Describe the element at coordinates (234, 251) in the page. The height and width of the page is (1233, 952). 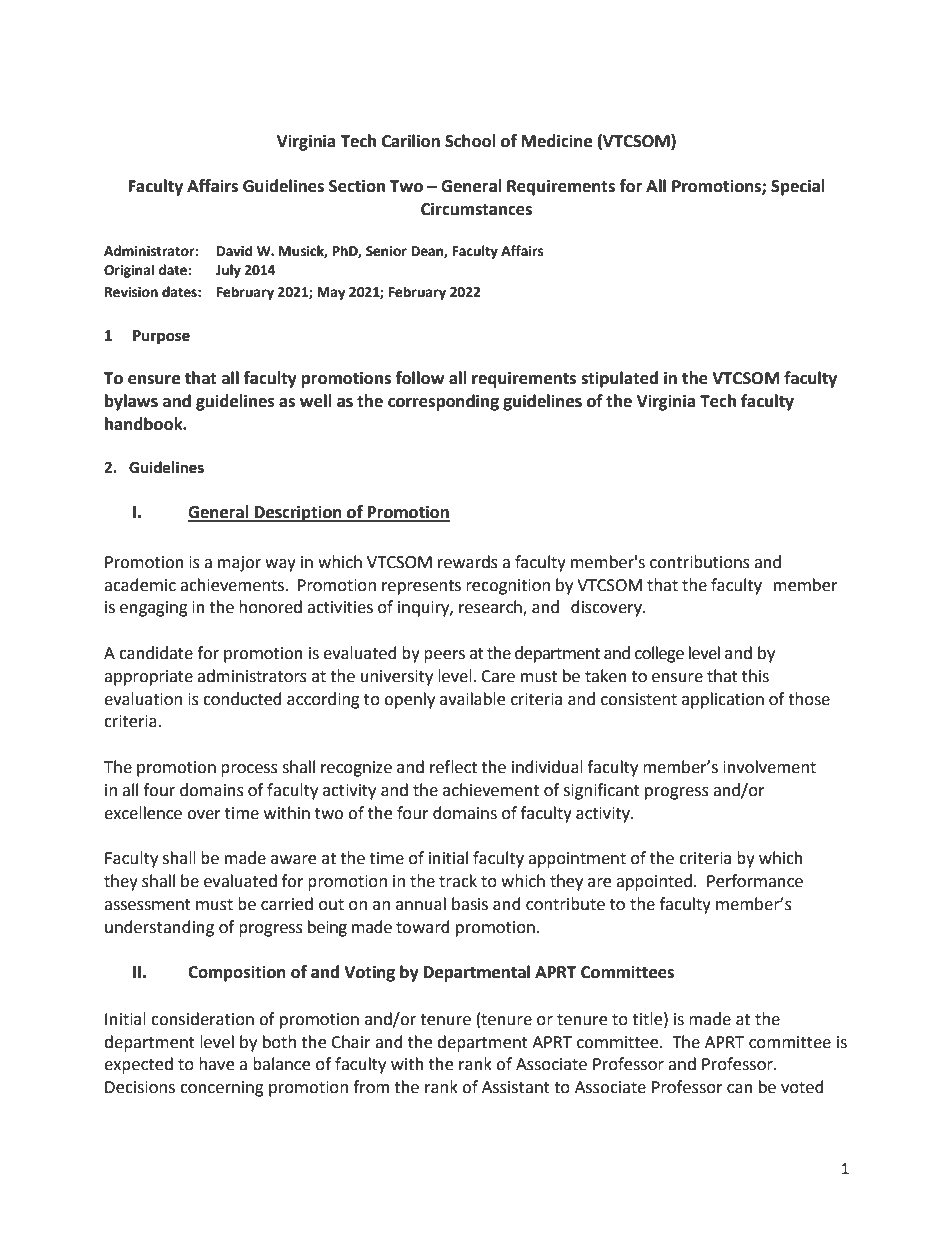
I see `David` at that location.
